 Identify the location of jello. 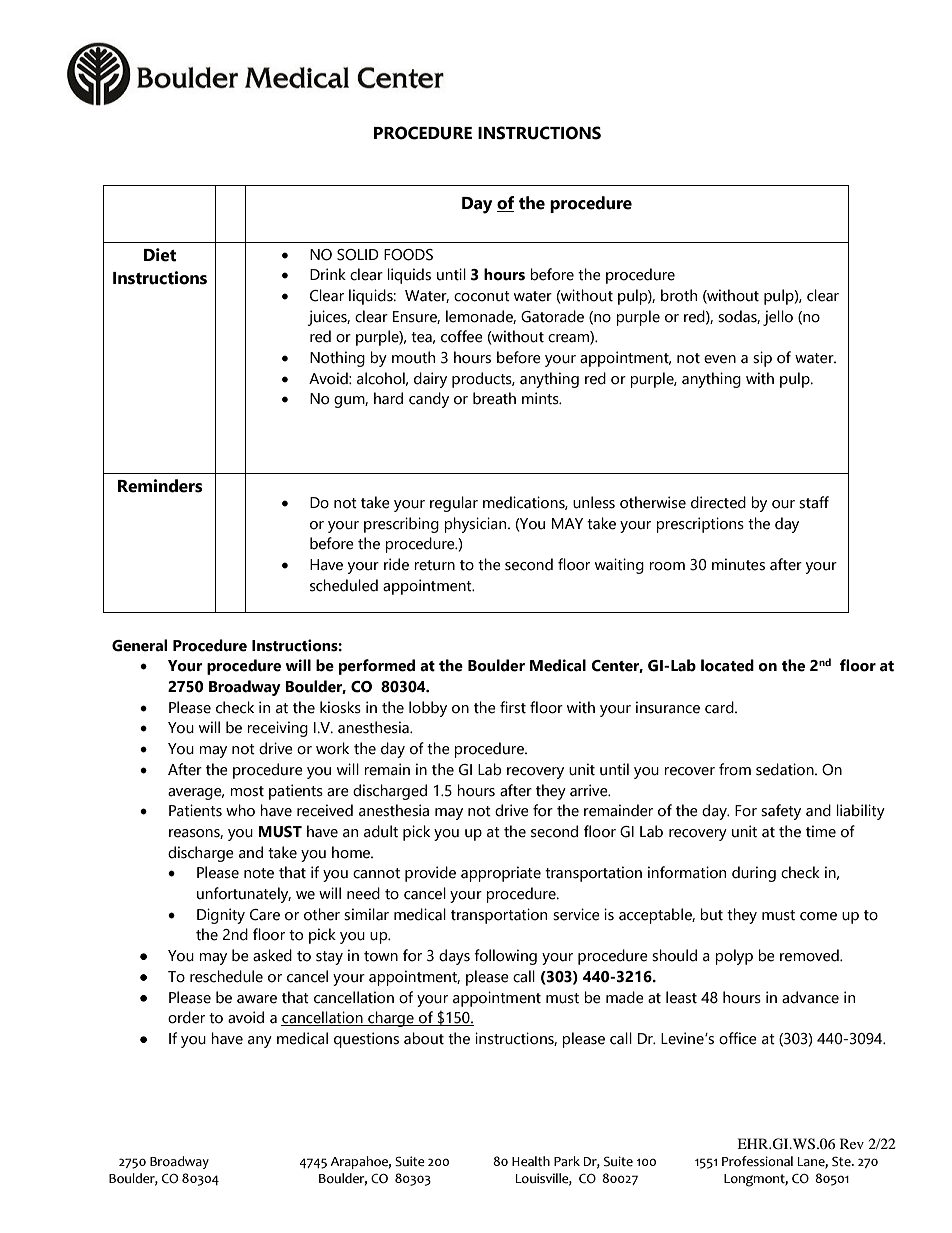
(778, 318).
